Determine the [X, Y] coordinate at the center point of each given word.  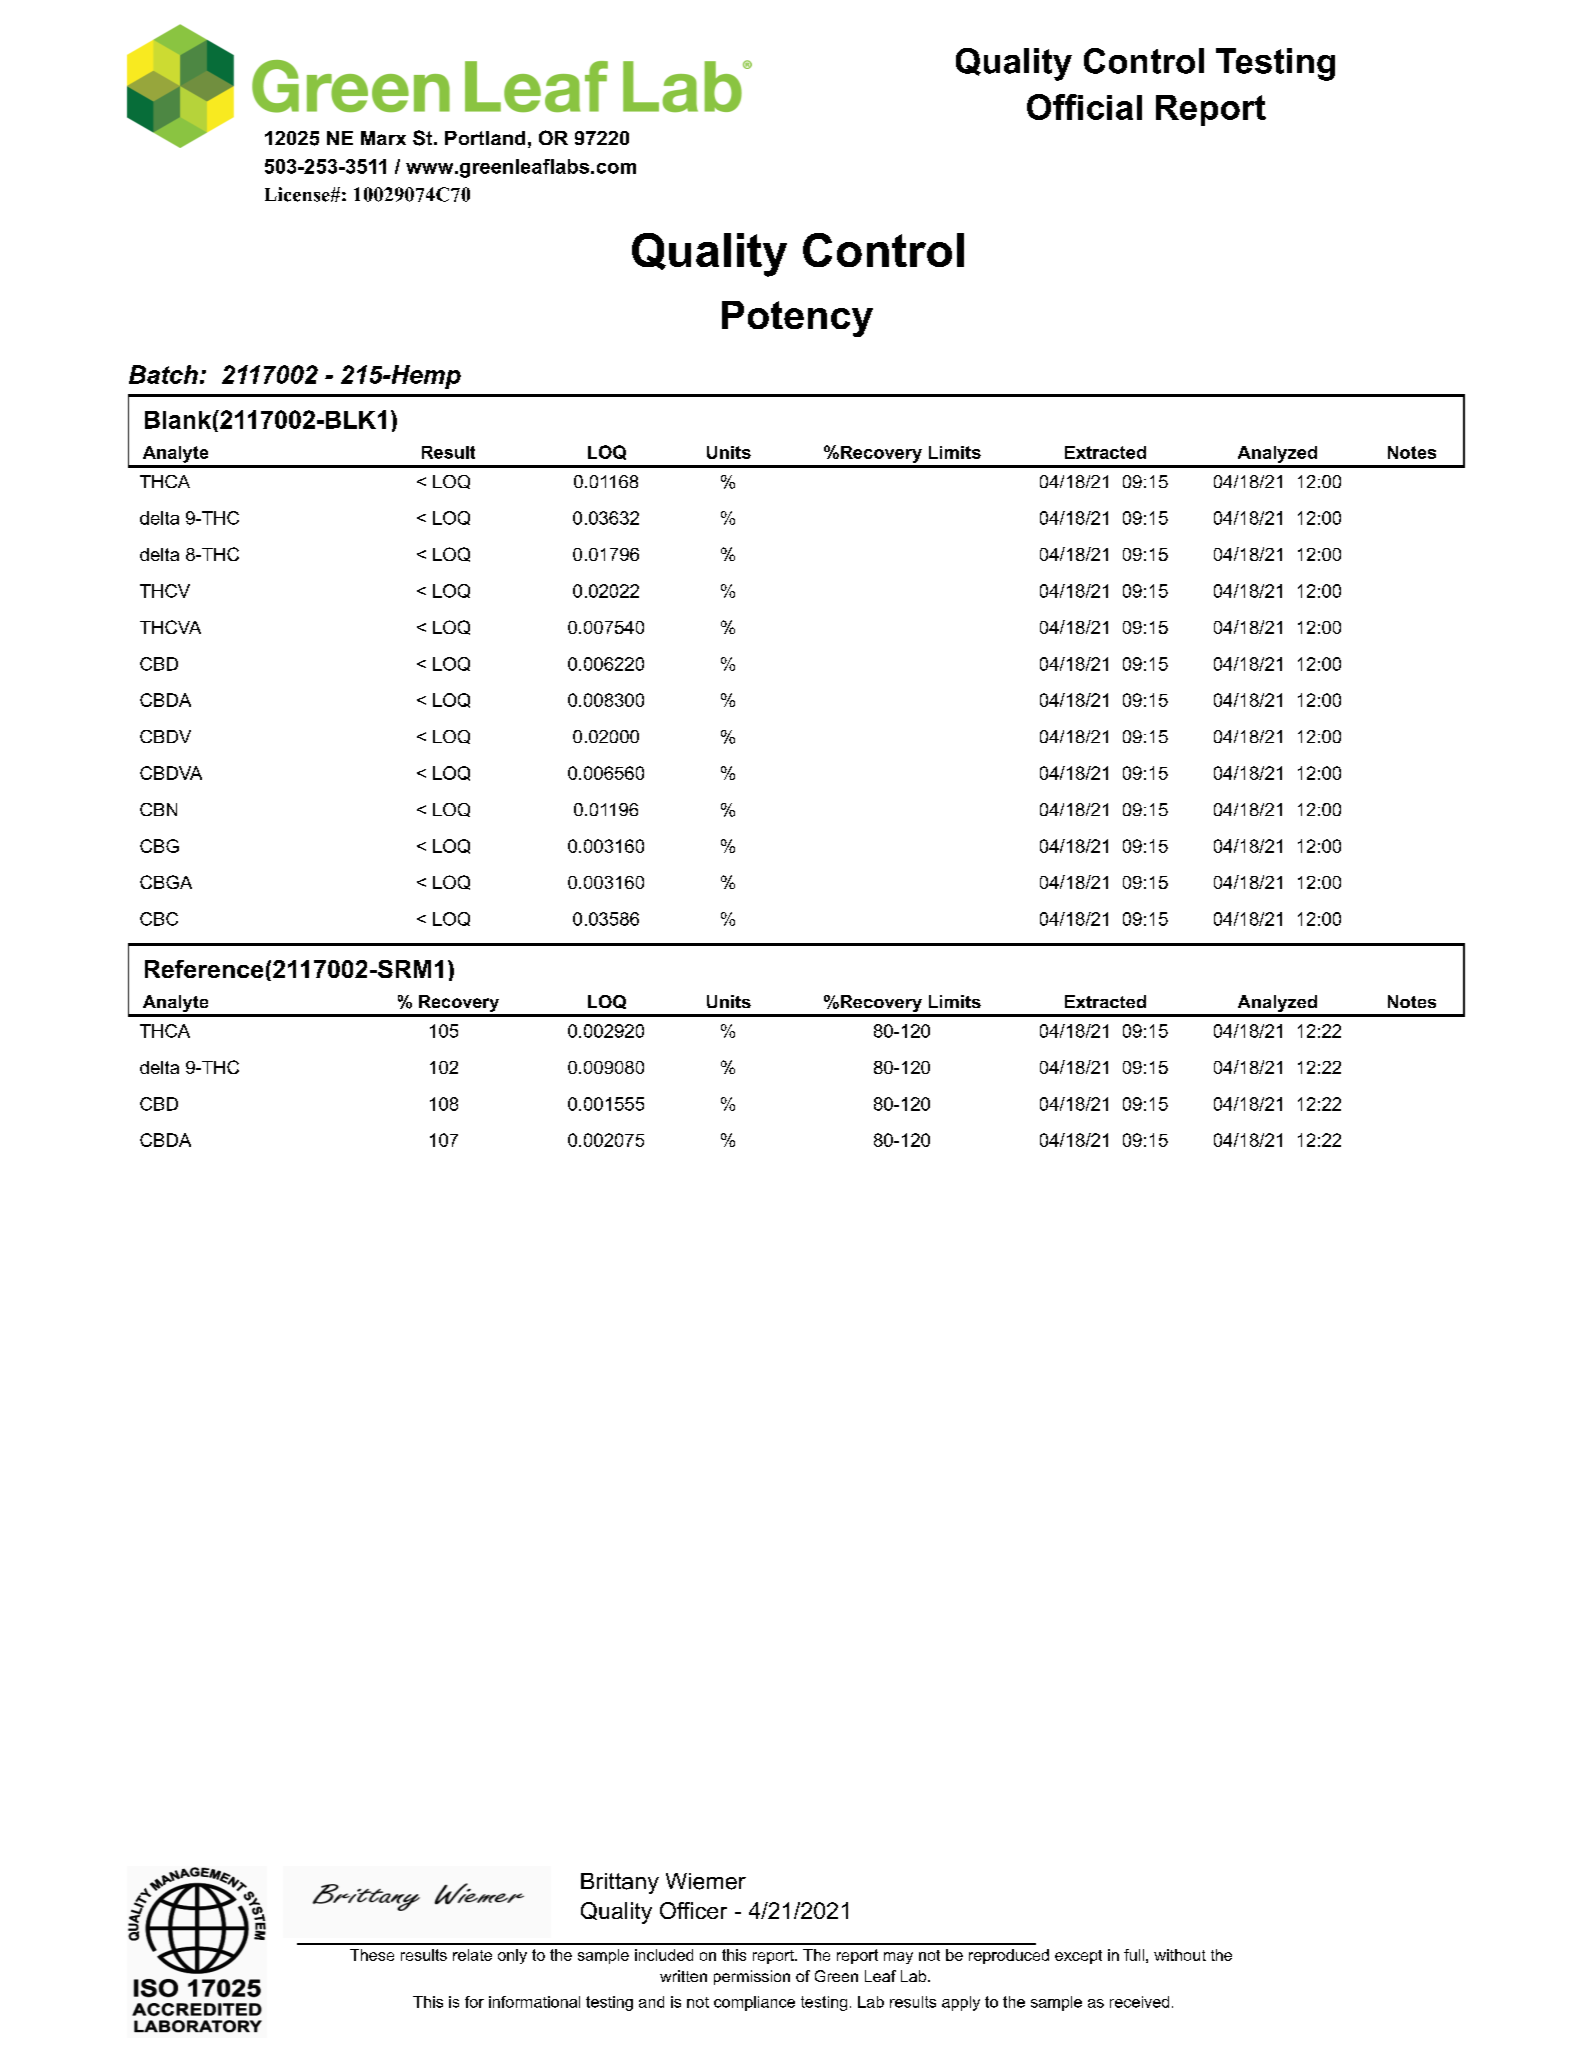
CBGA [166, 882]
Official [1084, 107]
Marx [383, 138]
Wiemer [706, 1881]
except [1078, 1957]
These [372, 1955]
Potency [797, 319]
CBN [158, 809]
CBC [159, 919]
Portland [485, 138]
